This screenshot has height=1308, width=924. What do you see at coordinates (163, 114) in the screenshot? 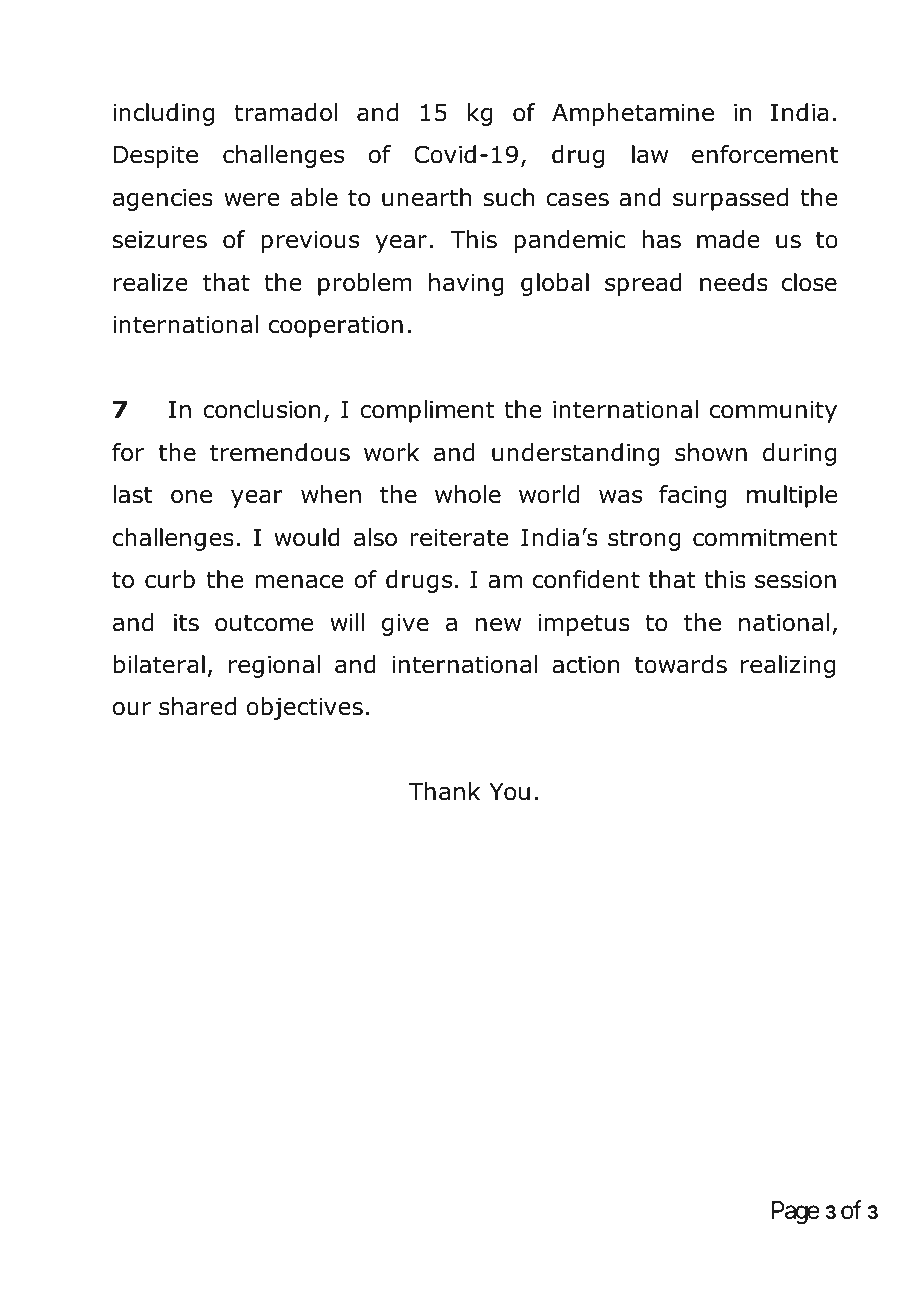
I see `including` at bounding box center [163, 114].
